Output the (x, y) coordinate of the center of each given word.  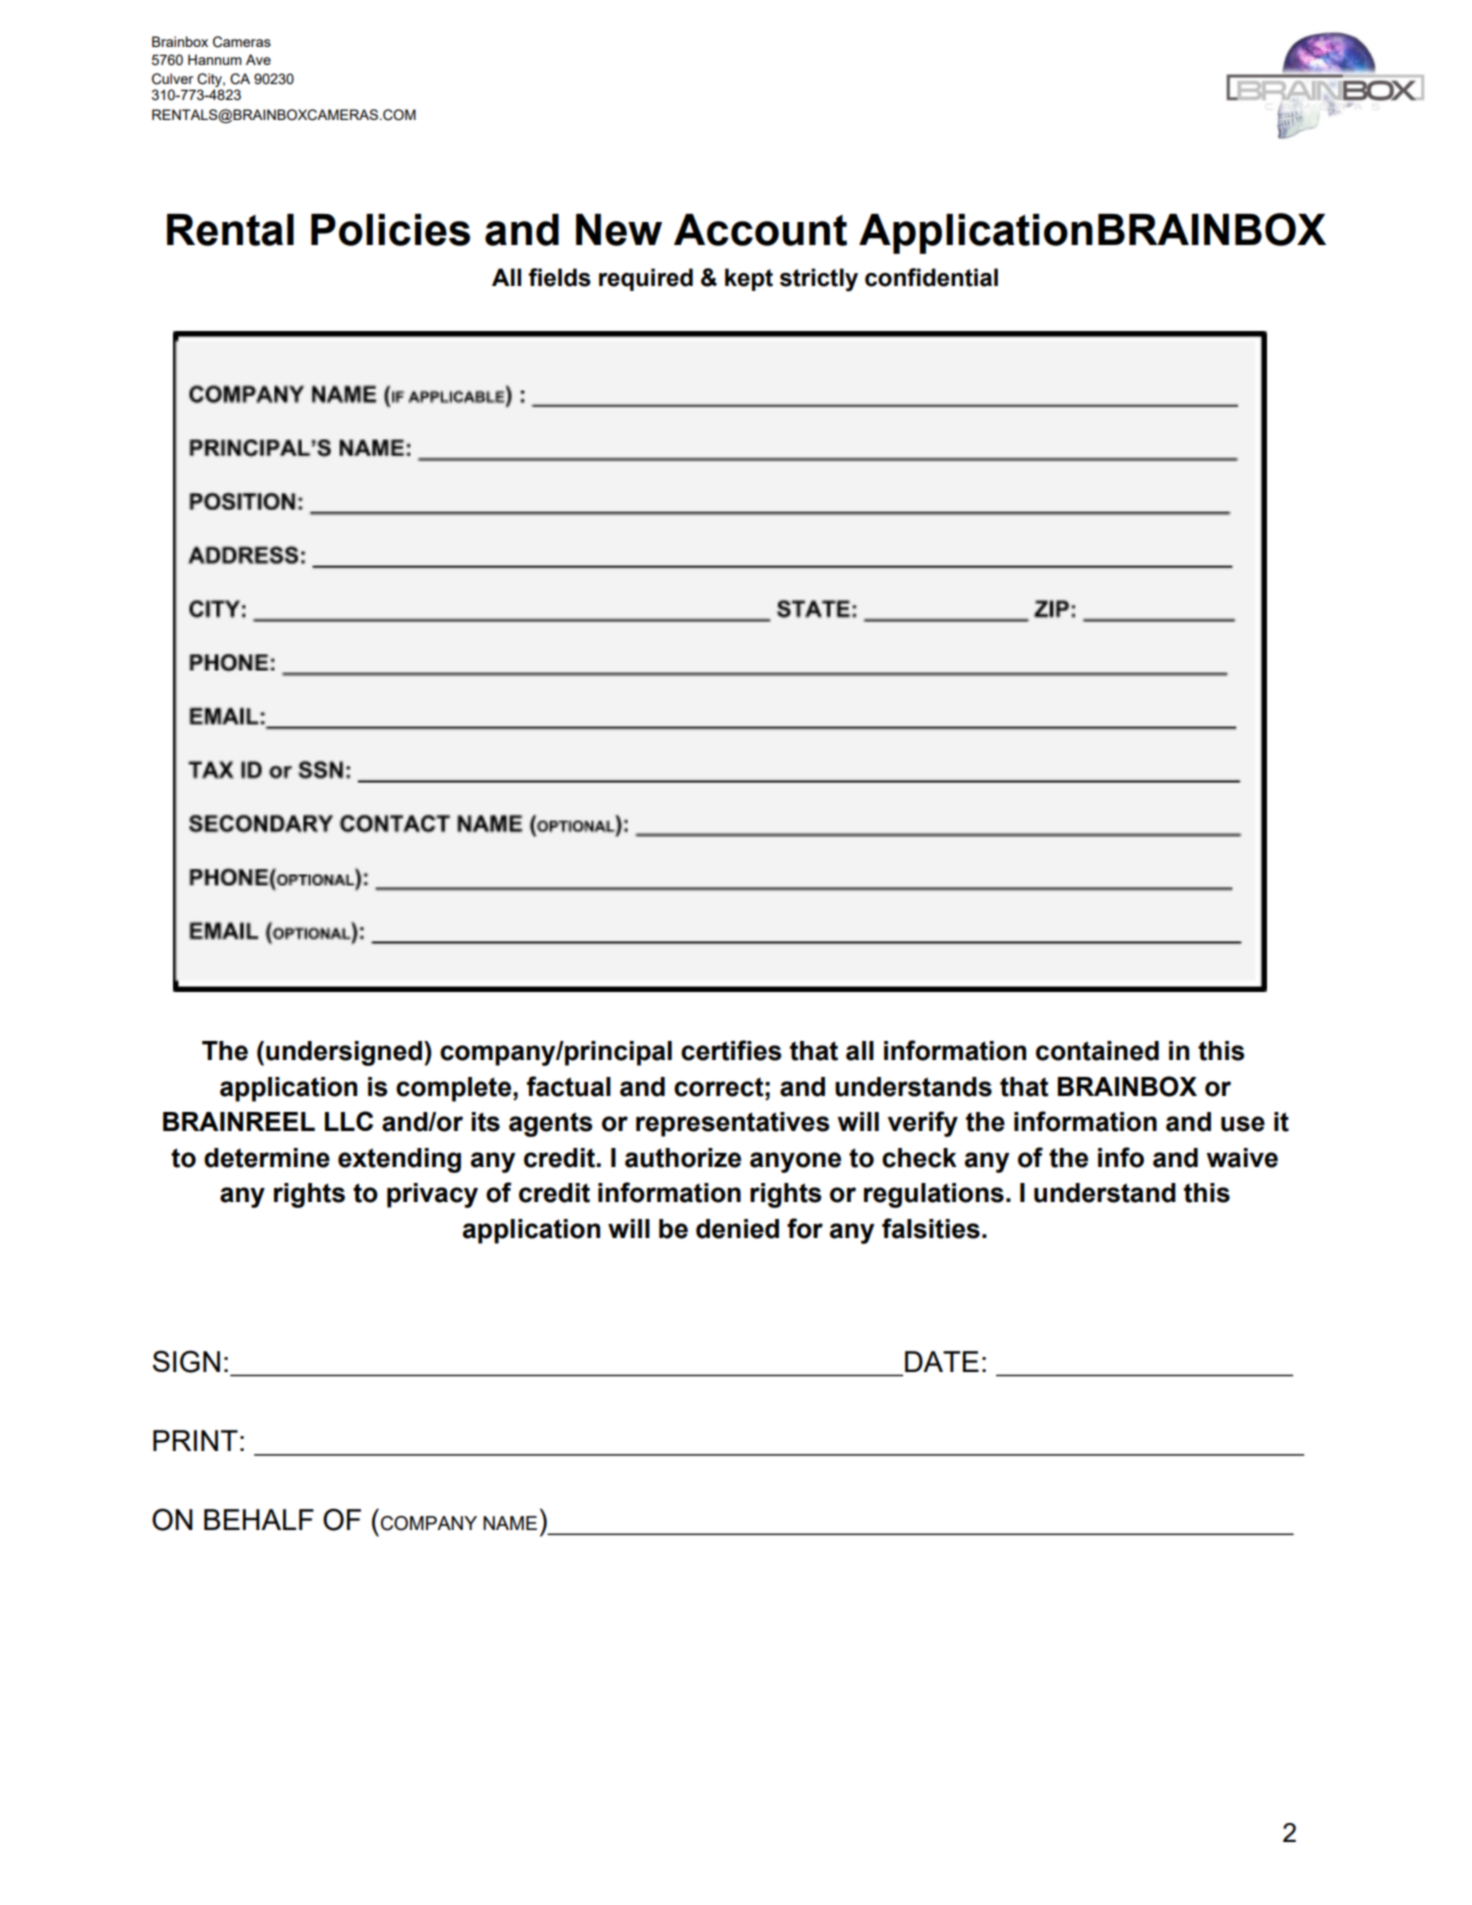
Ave (258, 59)
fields (560, 277)
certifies (731, 1050)
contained (1097, 1051)
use (1243, 1124)
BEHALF (259, 1519)
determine (267, 1158)
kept (749, 279)
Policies (390, 230)
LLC (349, 1121)
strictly (819, 280)
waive (1242, 1158)
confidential (931, 277)
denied (737, 1229)
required (646, 279)
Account (760, 230)
